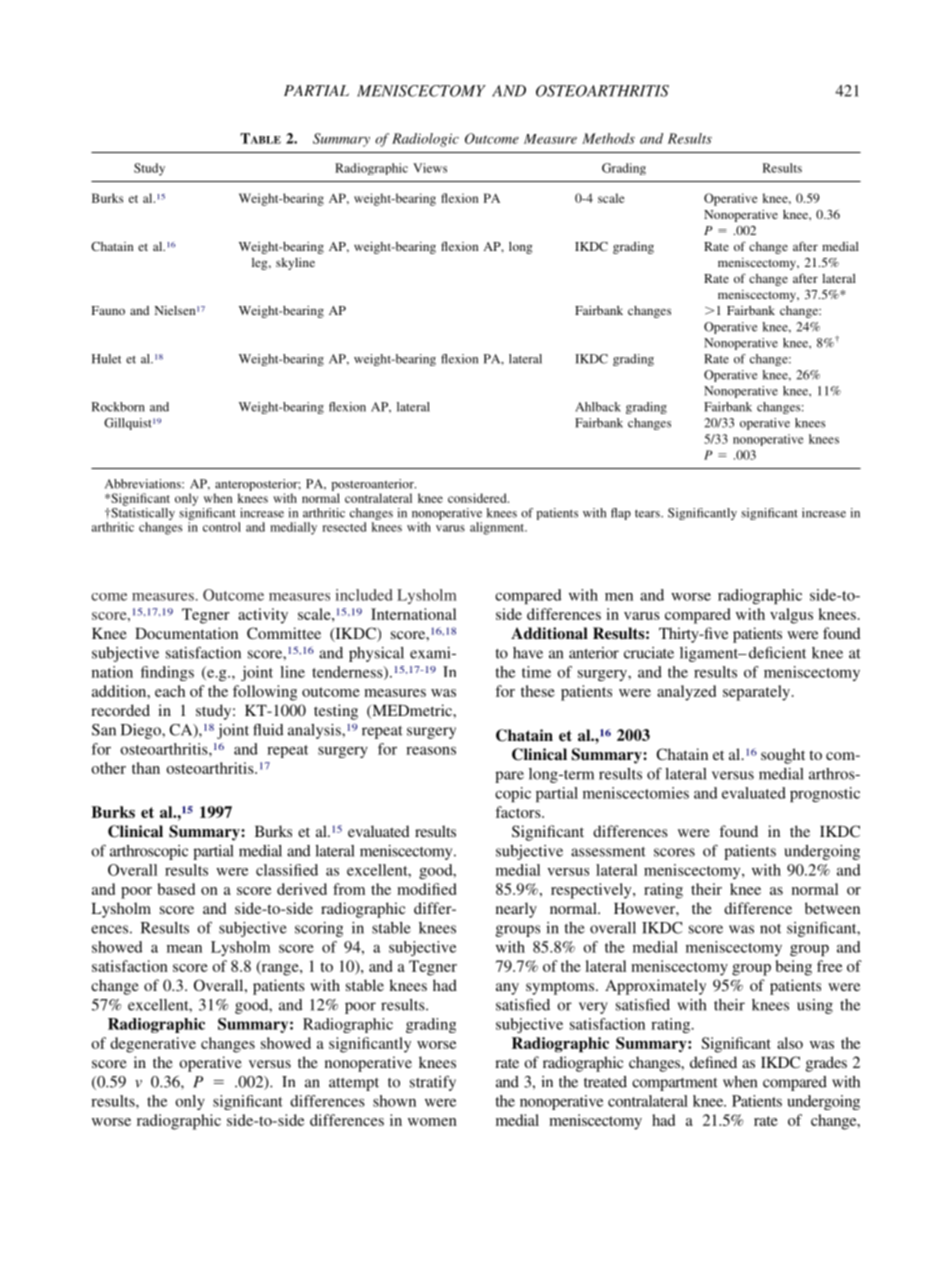 The image size is (952, 1270). I want to click on alignment, so click(498, 528).
